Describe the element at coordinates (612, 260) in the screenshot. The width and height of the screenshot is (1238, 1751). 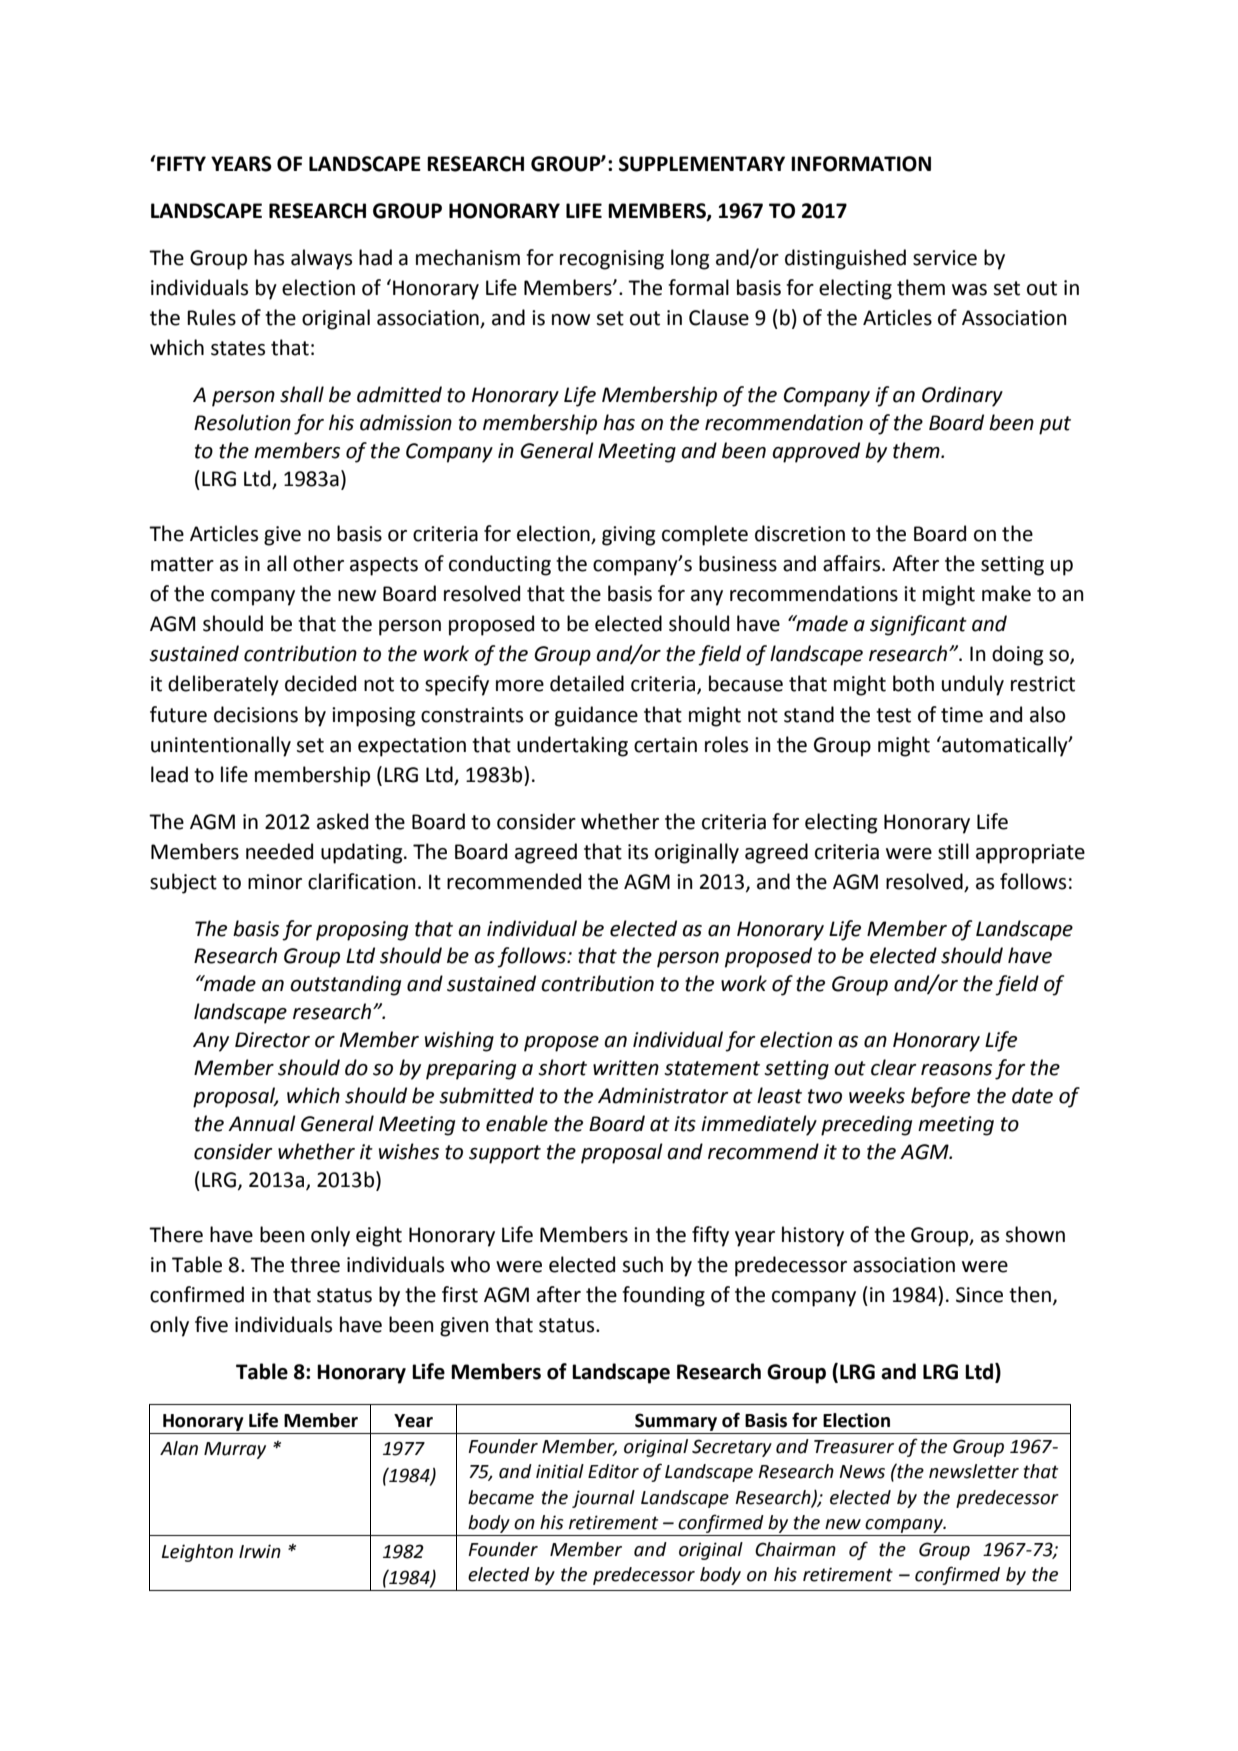
I see `recognising` at that location.
